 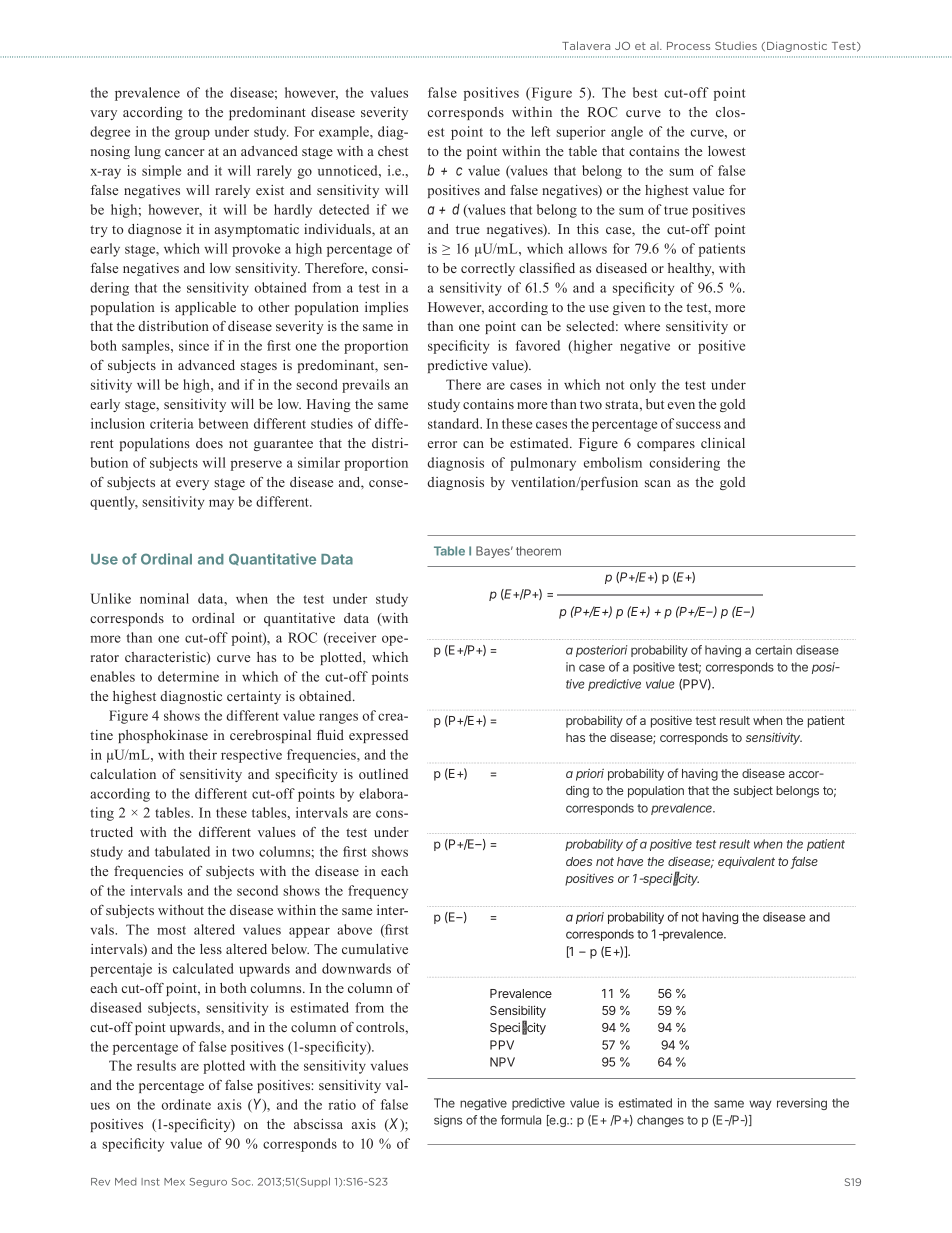 What do you see at coordinates (174, 1182) in the screenshot?
I see `Mex` at bounding box center [174, 1182].
